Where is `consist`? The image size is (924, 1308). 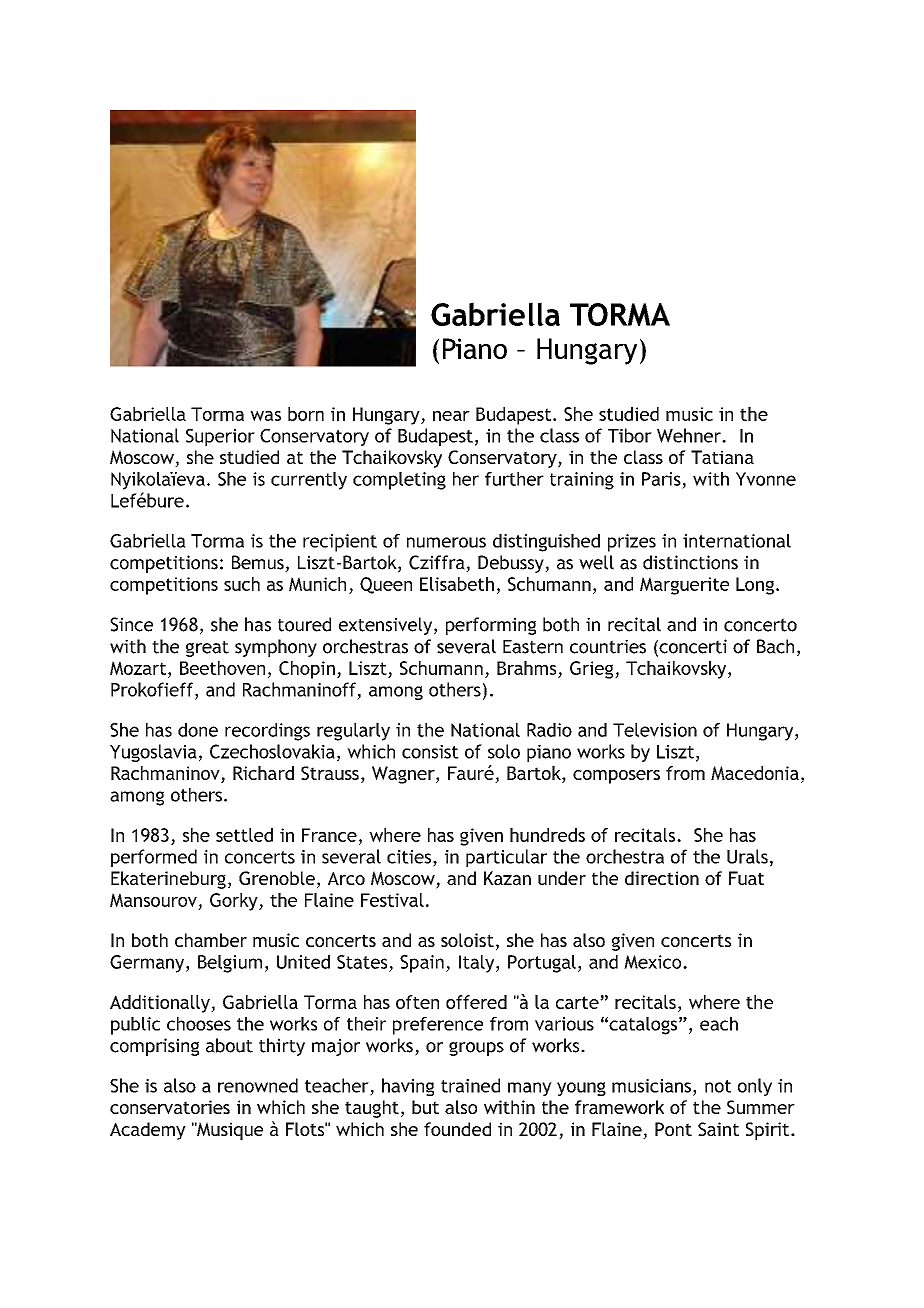
consist is located at coordinates (430, 752).
